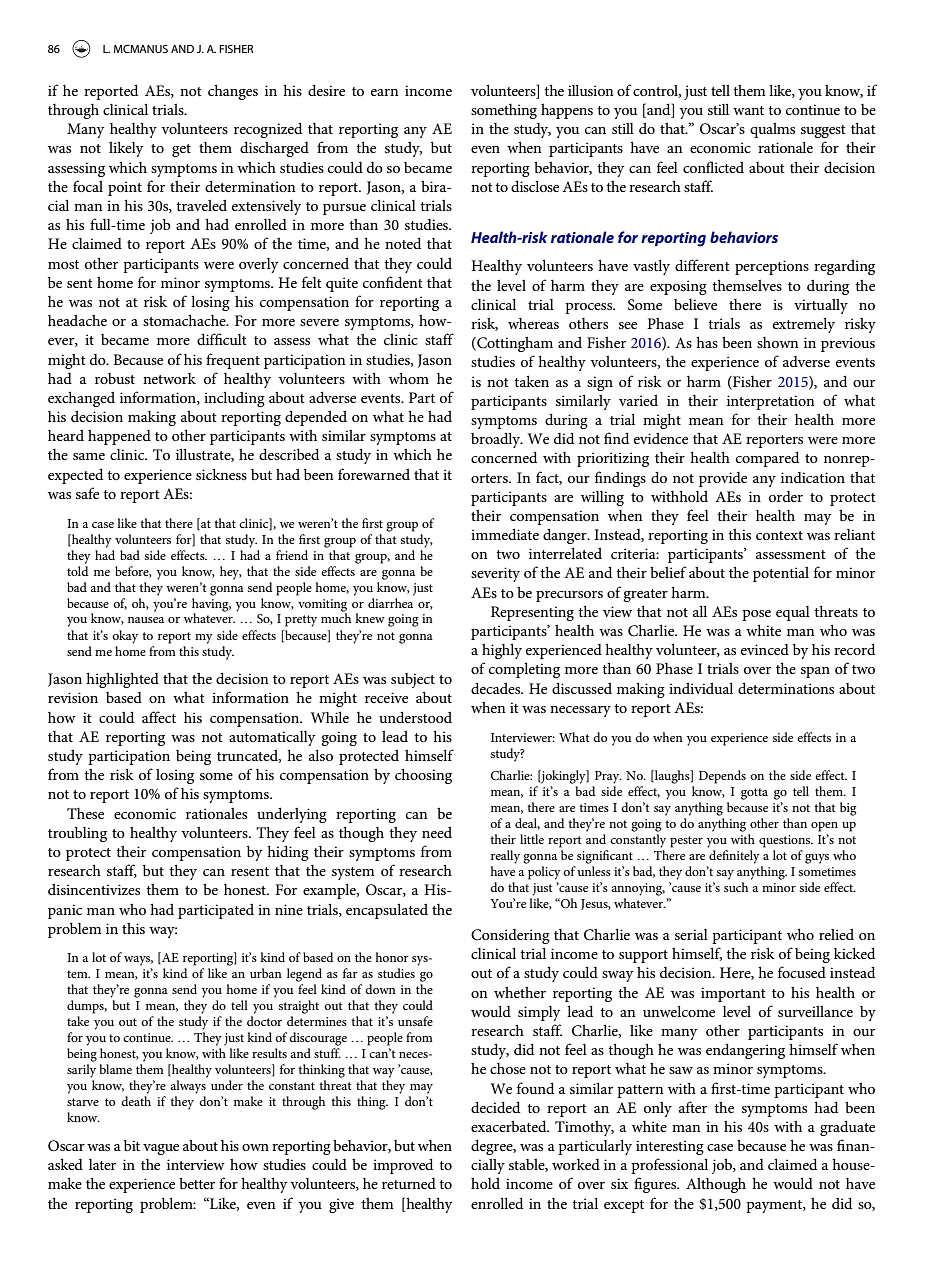  Describe the element at coordinates (385, 92) in the screenshot. I see `earn` at that location.
